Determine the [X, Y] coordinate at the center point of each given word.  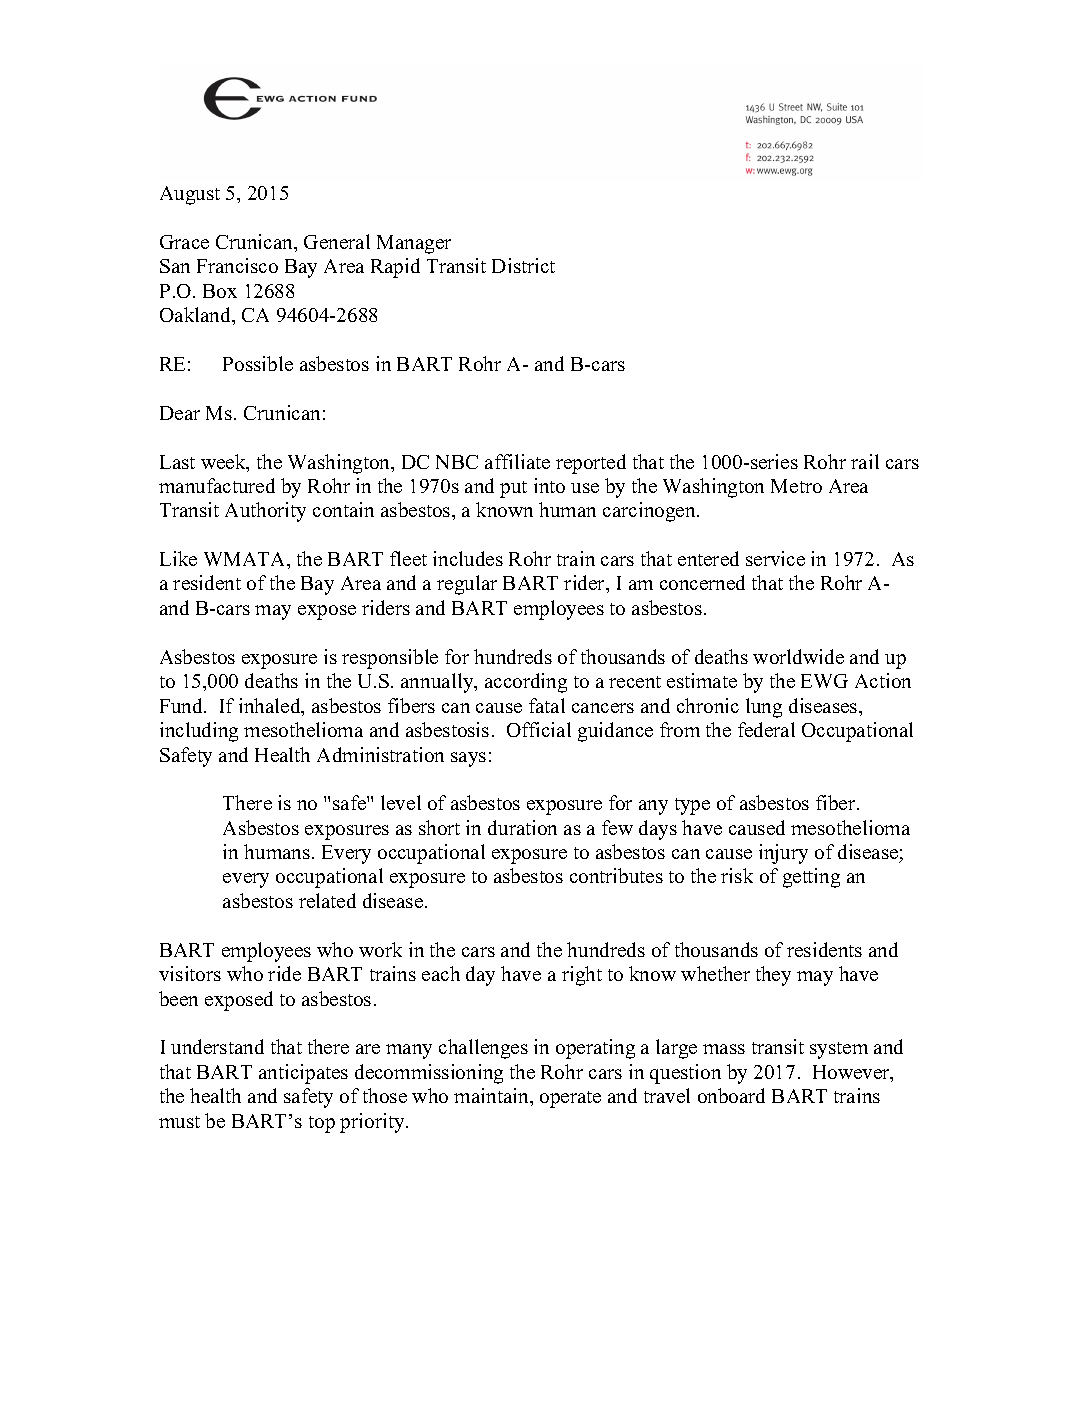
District [523, 265]
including [199, 732]
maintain [492, 1095]
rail [865, 461]
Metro [796, 486]
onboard [731, 1095]
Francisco [237, 265]
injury [783, 854]
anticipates [303, 1074]
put [513, 489]
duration [522, 827]
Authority [265, 512]
